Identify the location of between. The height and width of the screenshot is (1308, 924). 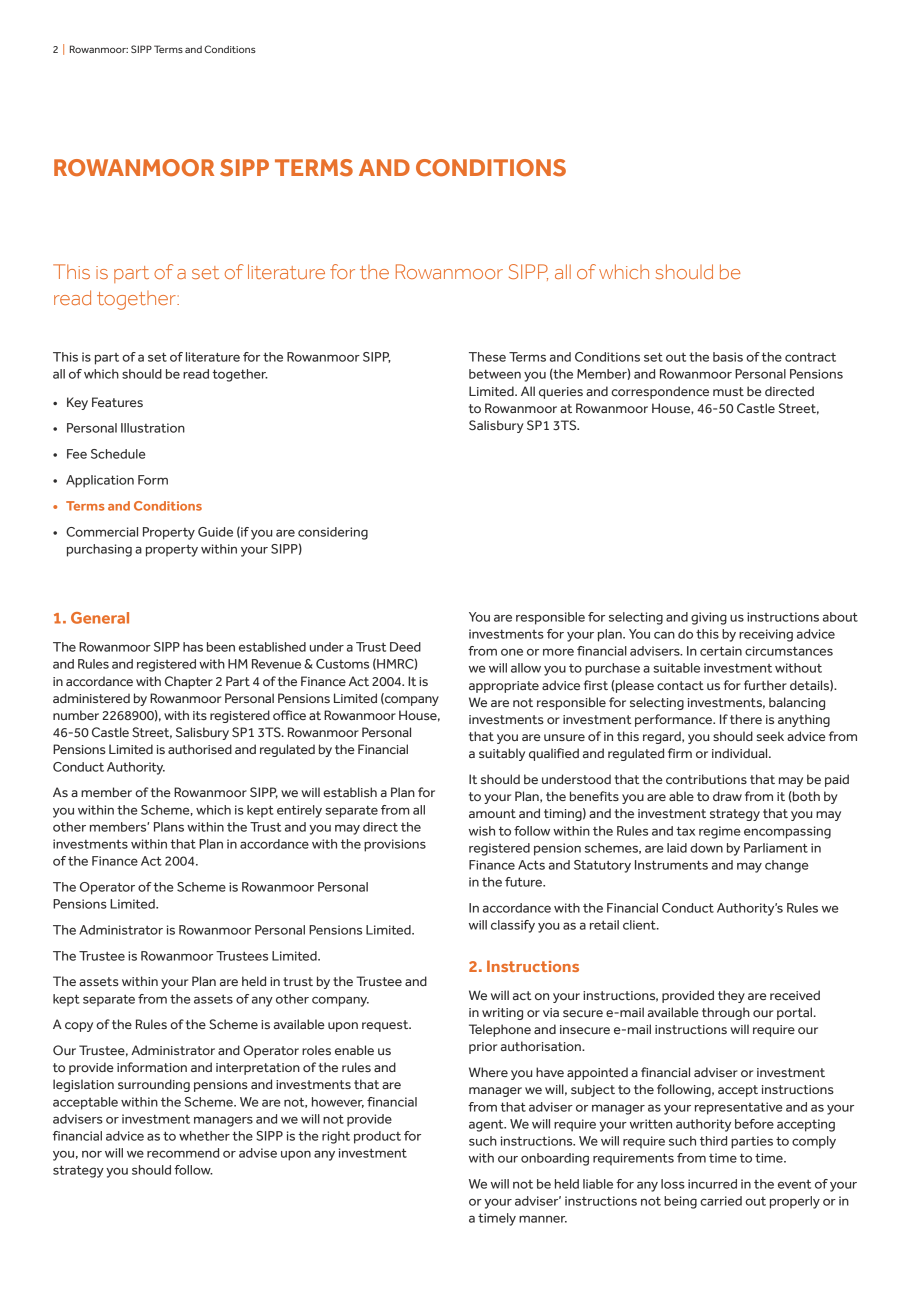
(495, 374).
